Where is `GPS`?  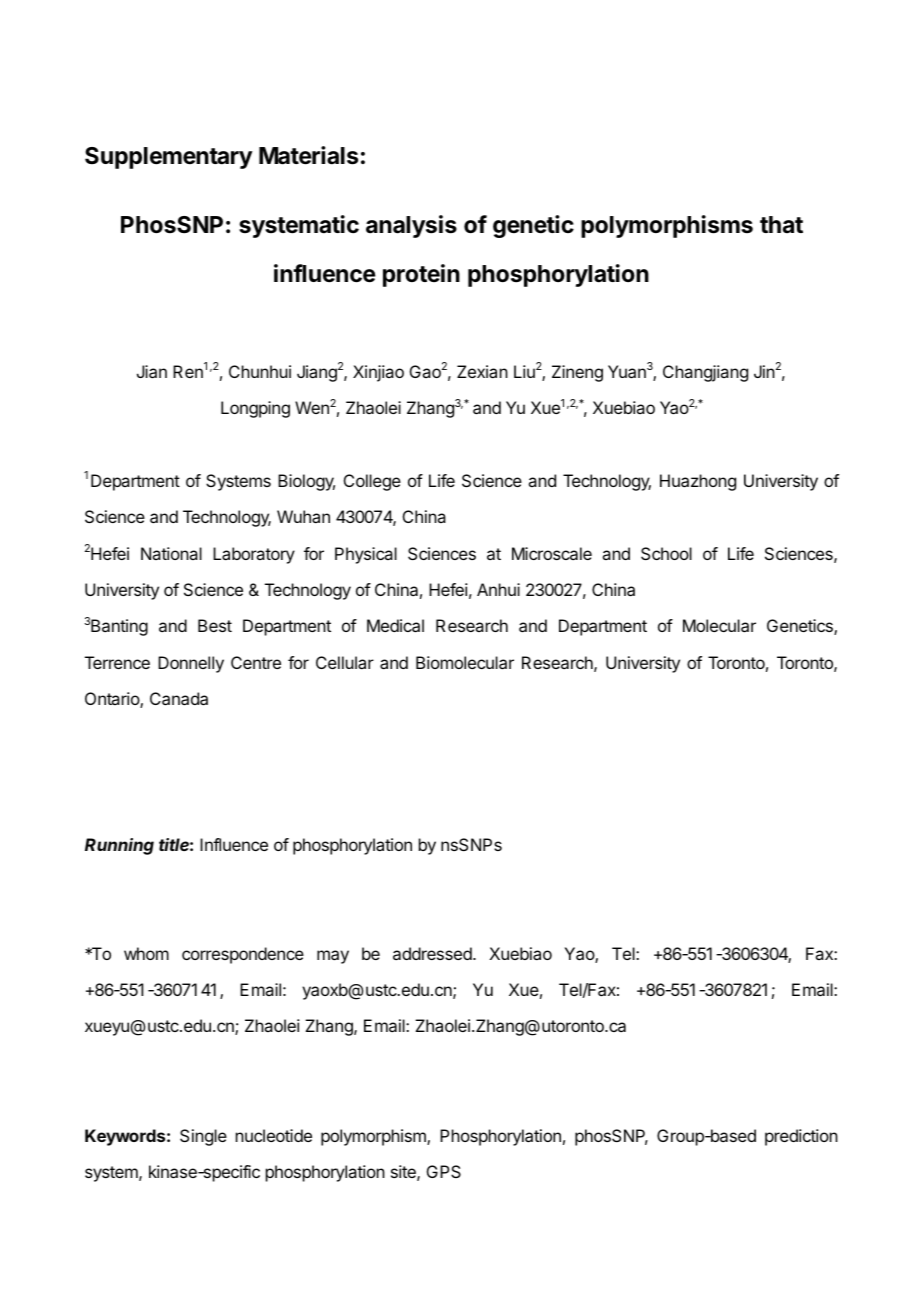 GPS is located at coordinates (444, 1171).
